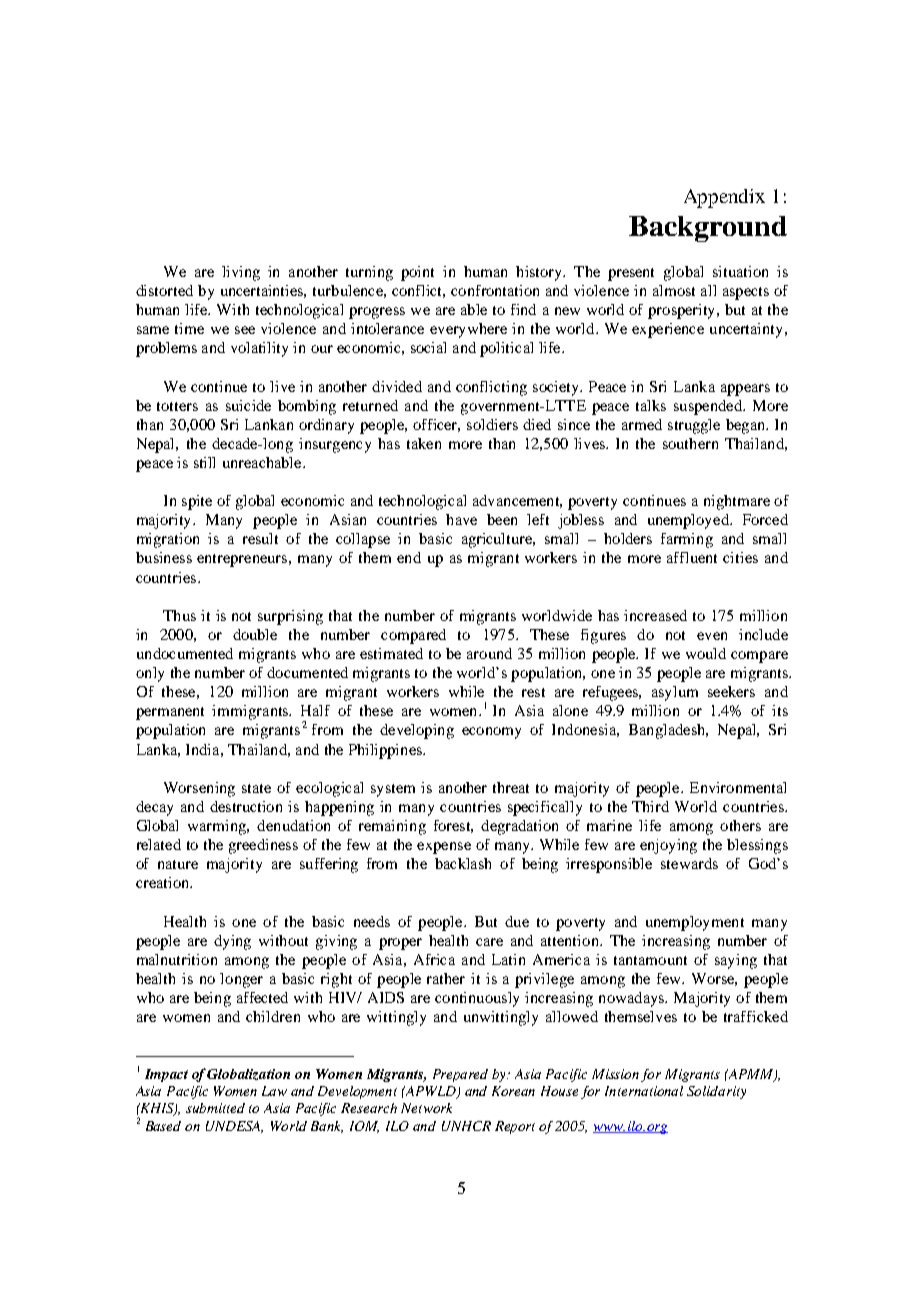  I want to click on still, so click(204, 462).
